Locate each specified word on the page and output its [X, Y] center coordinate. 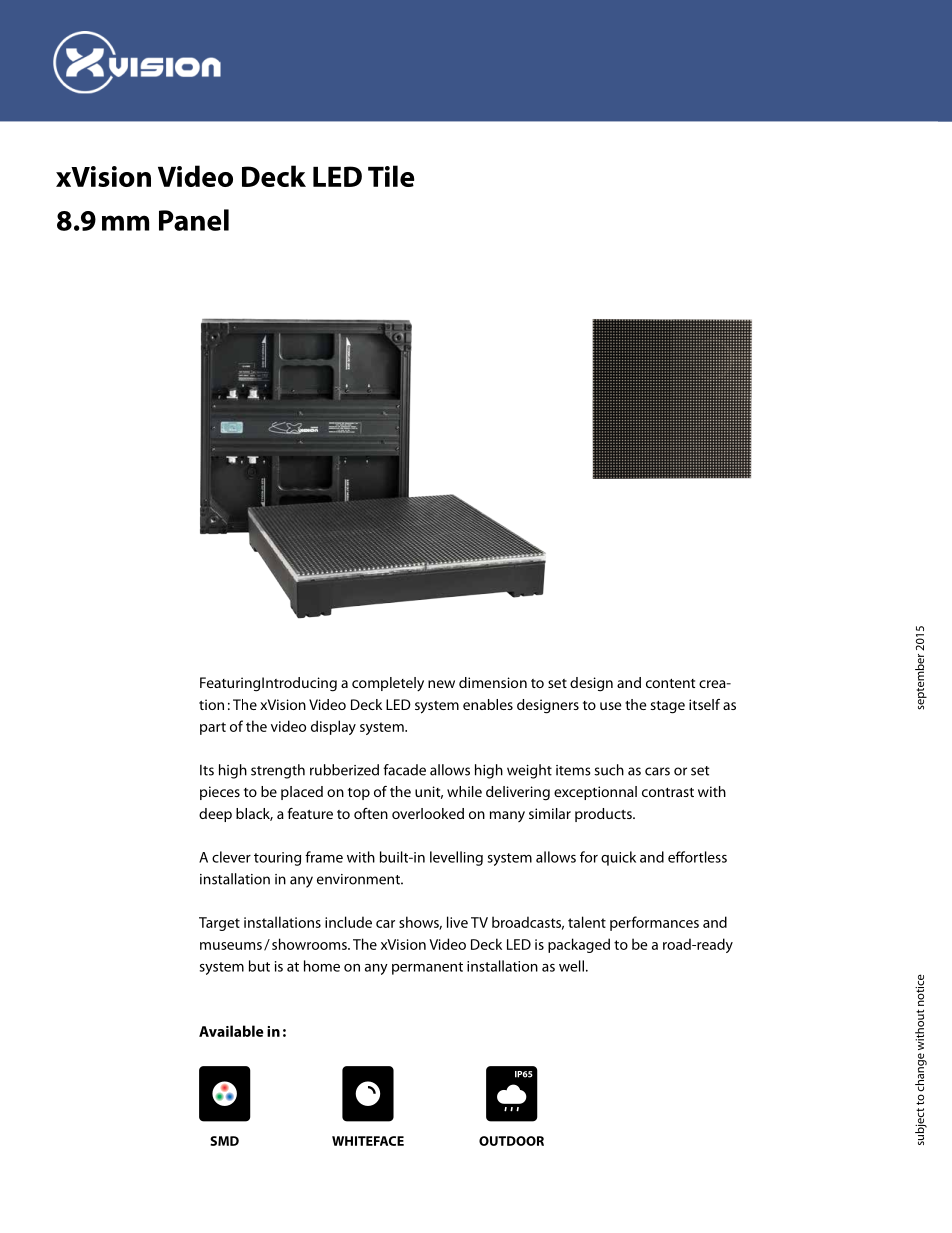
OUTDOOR [511, 1141]
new [441, 684]
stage [667, 707]
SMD [224, 1141]
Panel [194, 220]
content [670, 683]
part [213, 728]
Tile [391, 176]
